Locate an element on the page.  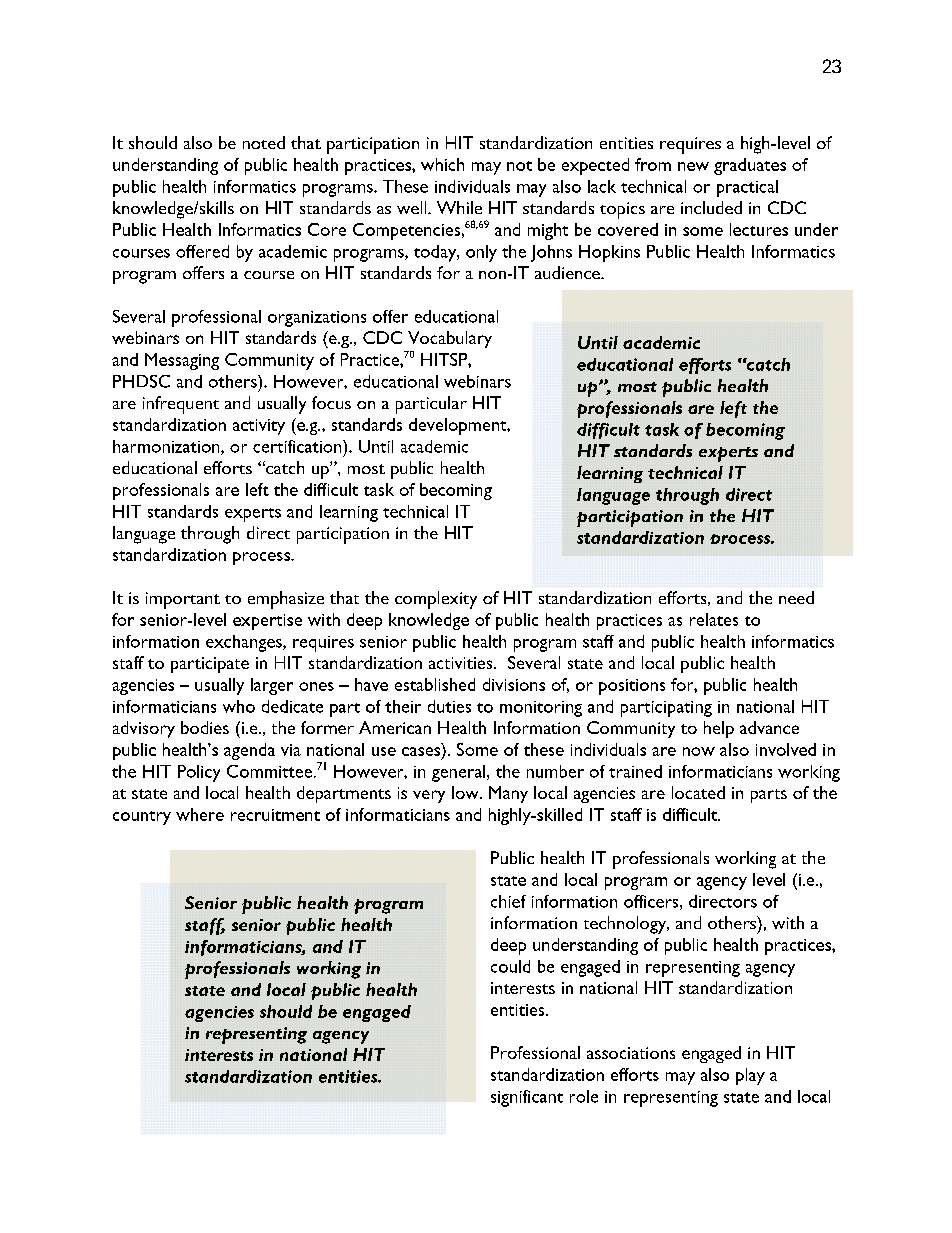
noted is located at coordinates (264, 142).
